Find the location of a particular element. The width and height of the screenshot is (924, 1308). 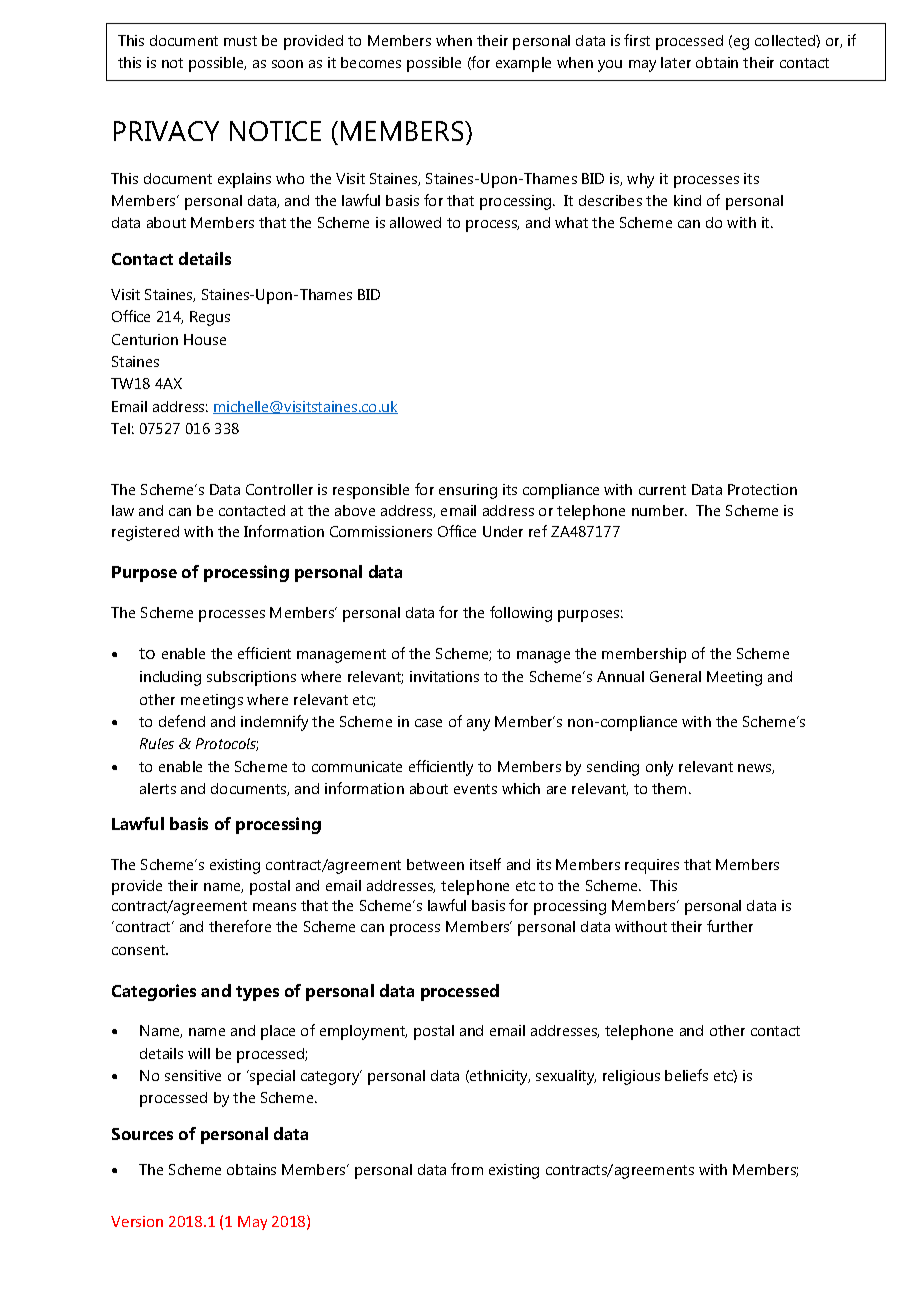

later is located at coordinates (676, 62).
